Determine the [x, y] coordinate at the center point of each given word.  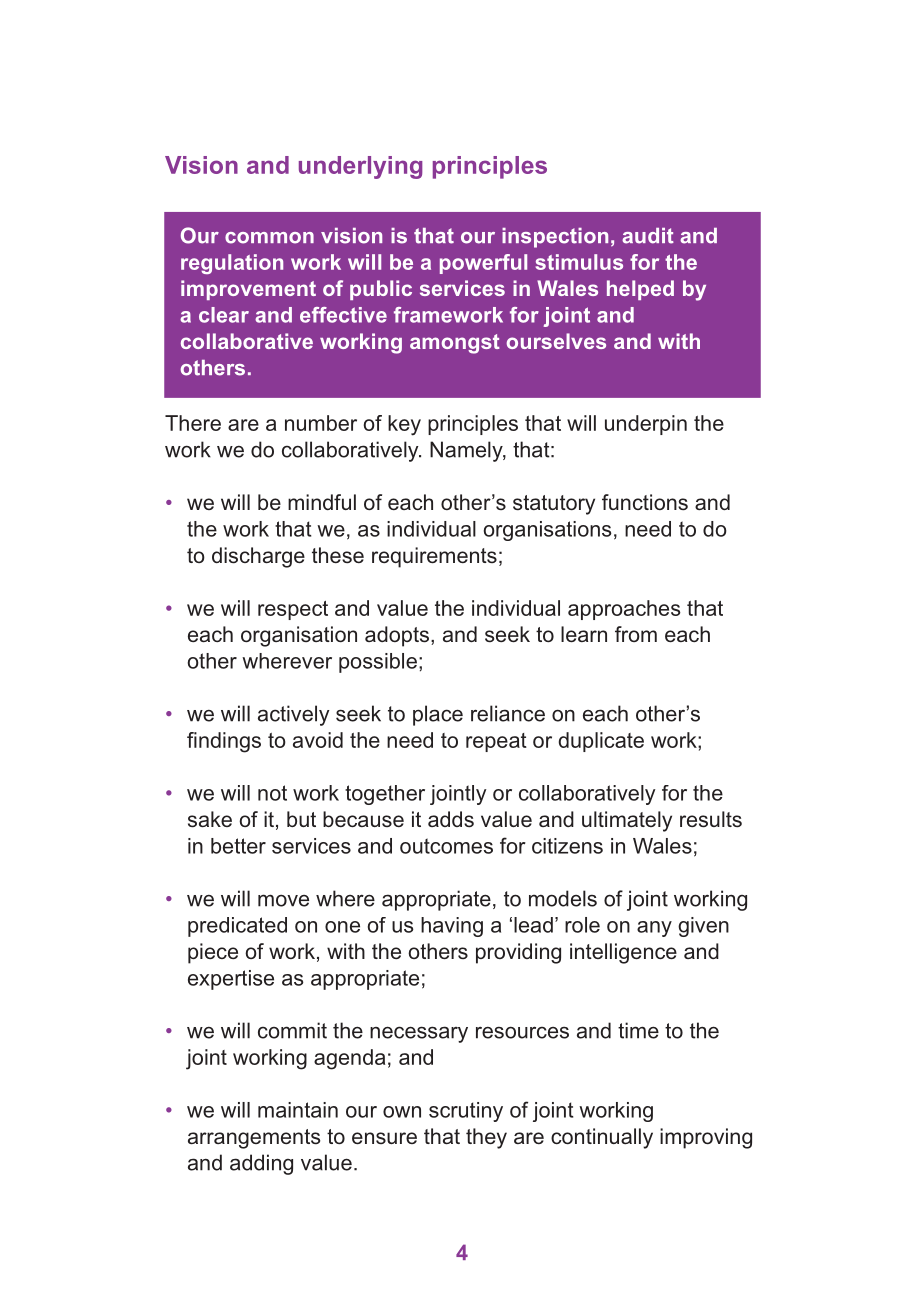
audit [648, 236]
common [269, 238]
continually [602, 1138]
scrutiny [466, 1112]
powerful [483, 264]
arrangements [254, 1139]
